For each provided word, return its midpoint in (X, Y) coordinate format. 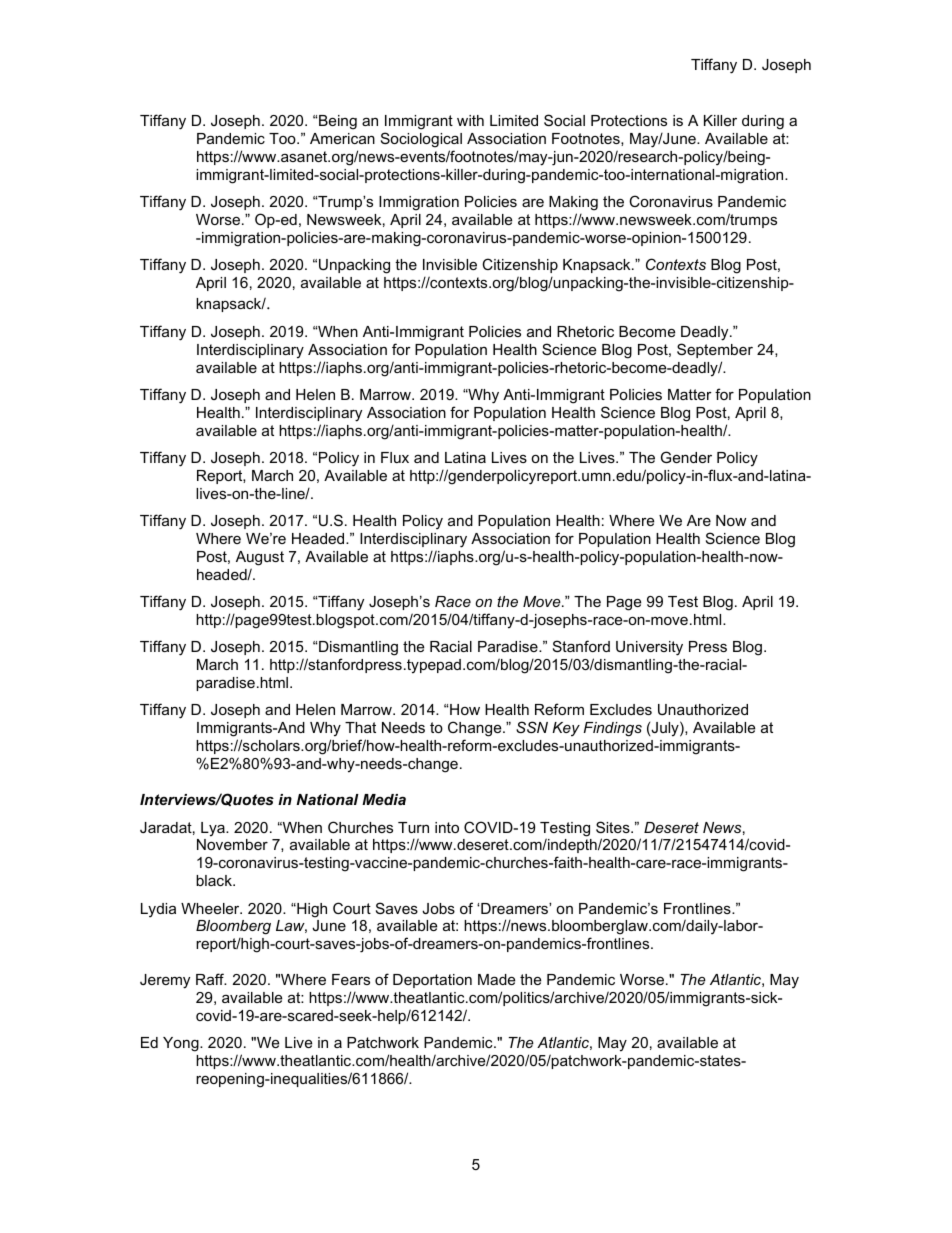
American (342, 138)
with (470, 120)
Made (496, 979)
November (232, 844)
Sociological (421, 140)
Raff (211, 979)
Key (566, 729)
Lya (214, 829)
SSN (532, 727)
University (649, 648)
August (260, 558)
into (447, 827)
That (360, 727)
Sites (614, 827)
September (715, 350)
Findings (613, 729)
